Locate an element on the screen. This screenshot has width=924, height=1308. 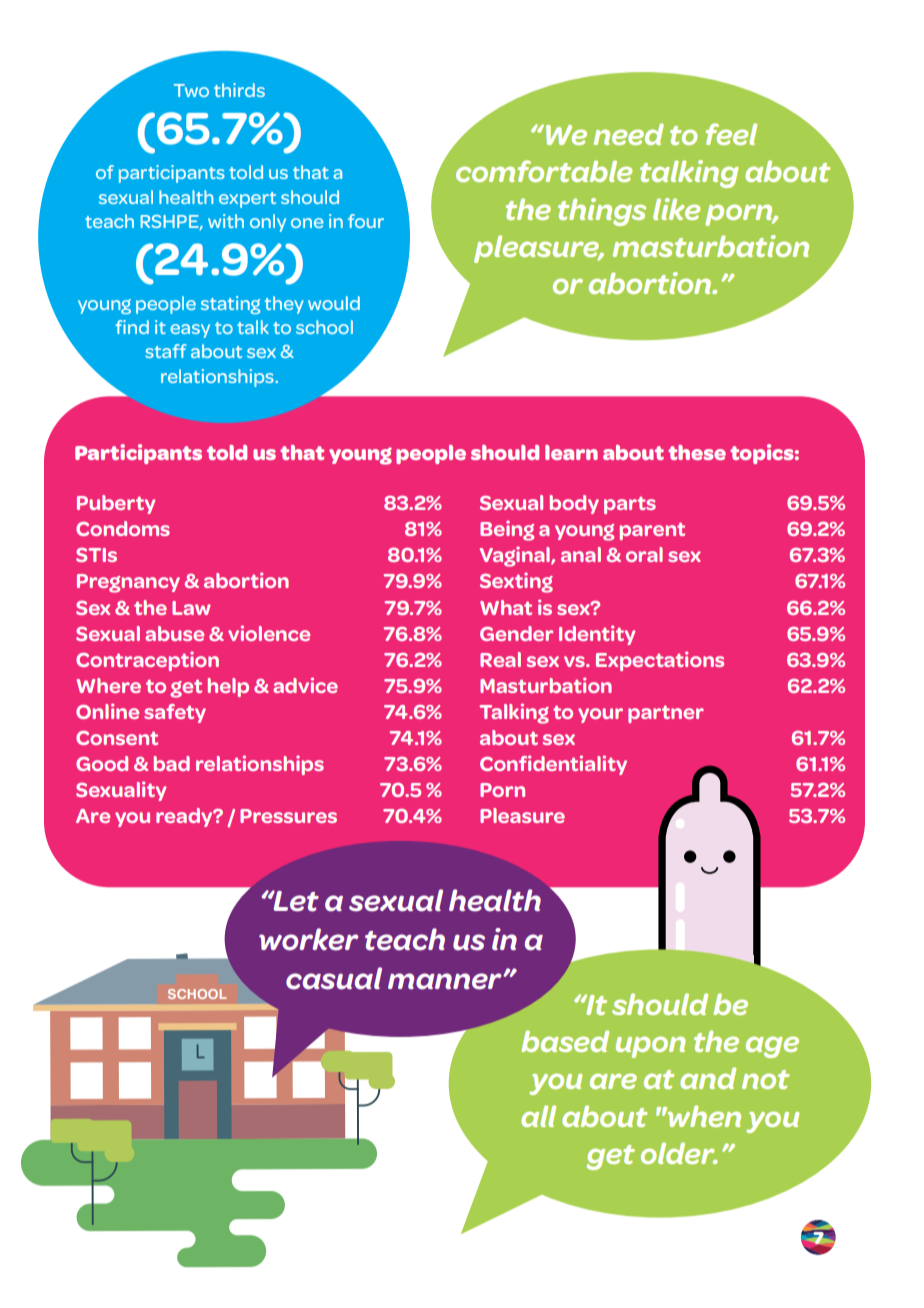
these is located at coordinates (697, 452).
